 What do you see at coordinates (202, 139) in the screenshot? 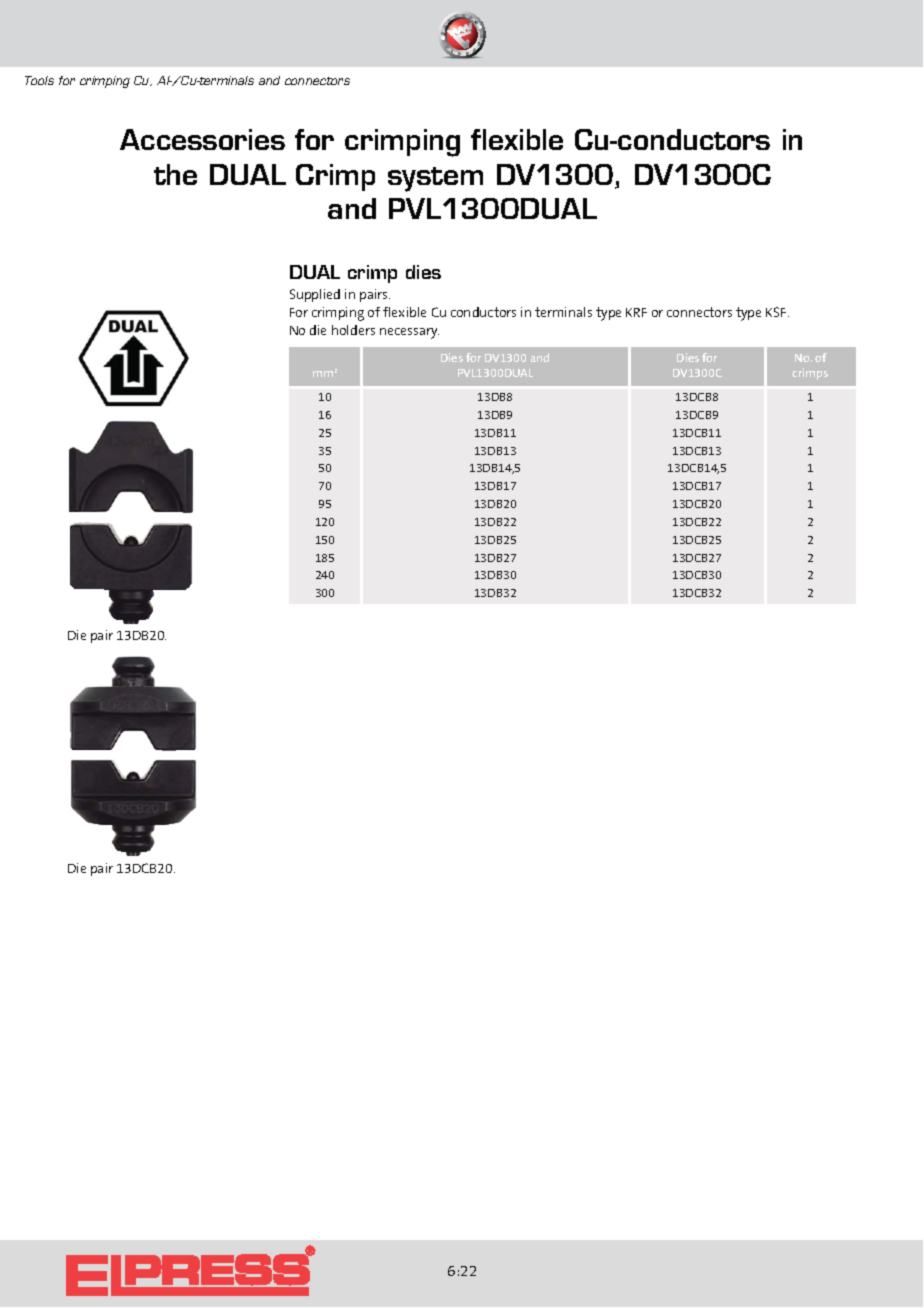
I see `Accessories` at bounding box center [202, 139].
